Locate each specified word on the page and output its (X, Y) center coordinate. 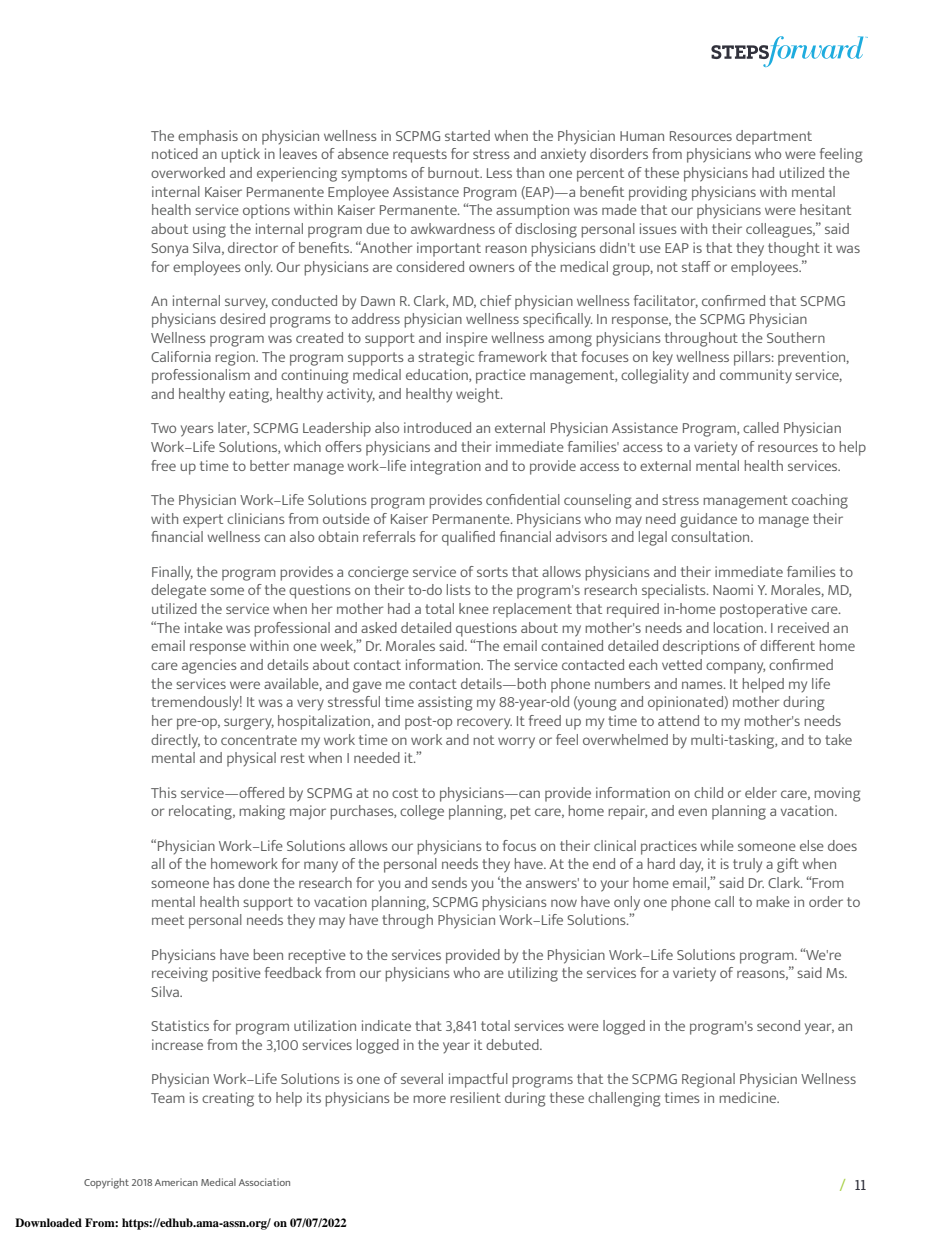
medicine (749, 1097)
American (176, 1182)
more (429, 1099)
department (774, 137)
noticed (175, 153)
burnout (455, 172)
